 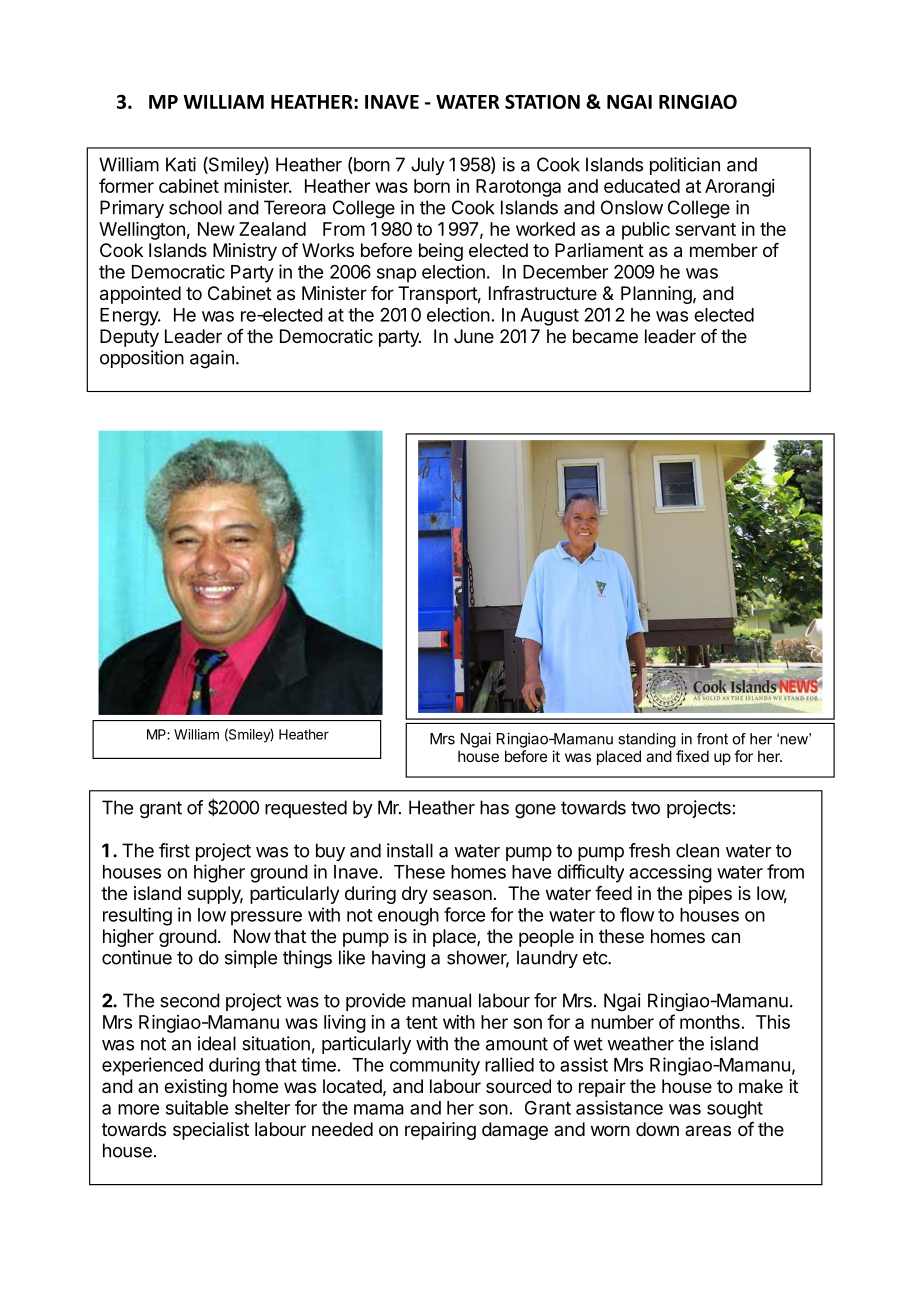 I want to click on again, so click(x=212, y=359).
